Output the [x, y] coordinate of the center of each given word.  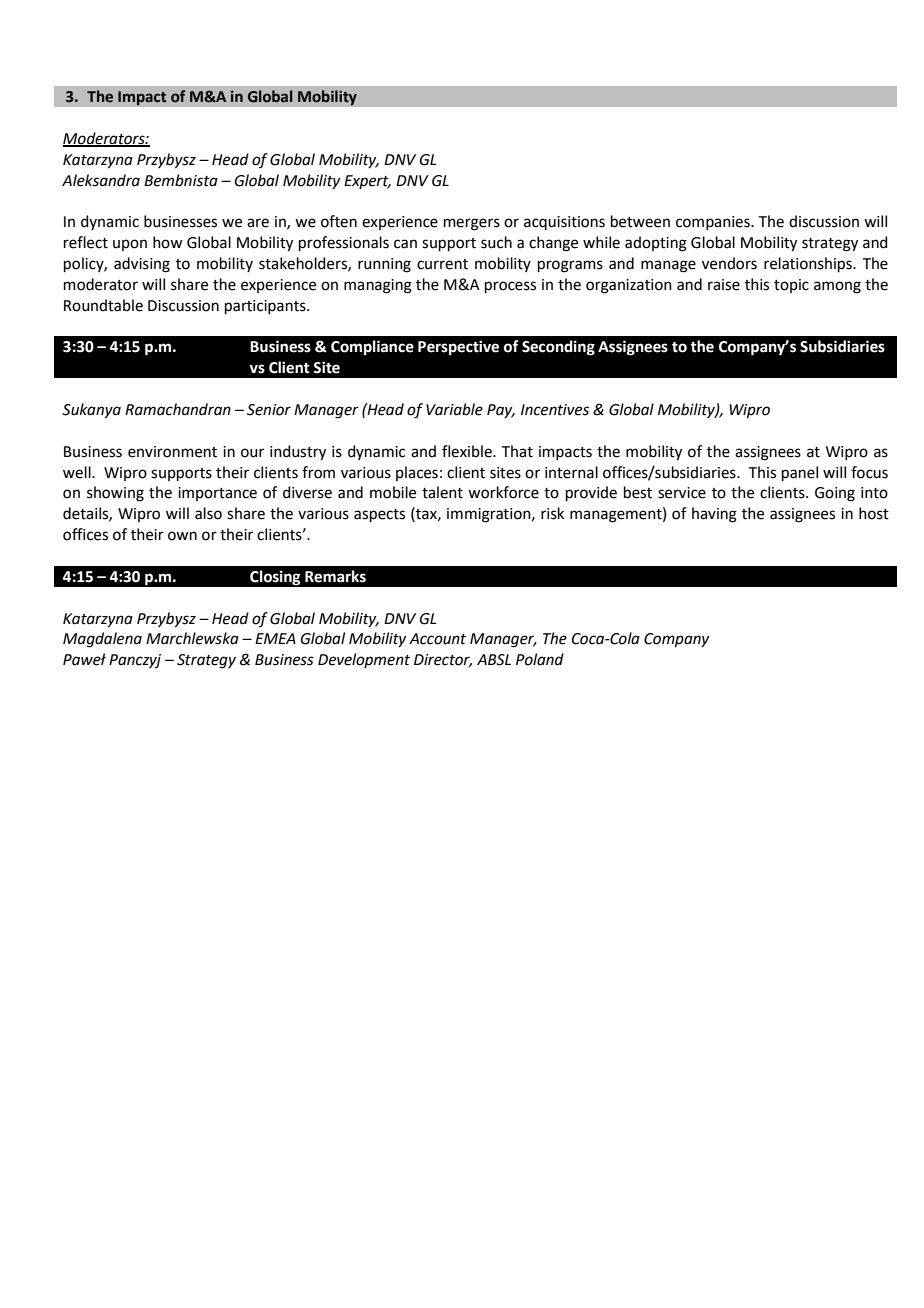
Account [437, 639]
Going [835, 494]
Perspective [458, 348]
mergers [472, 224]
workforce [503, 492]
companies [714, 223]
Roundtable [103, 305]
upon [130, 245]
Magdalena [102, 640]
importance [217, 494]
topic [791, 286]
